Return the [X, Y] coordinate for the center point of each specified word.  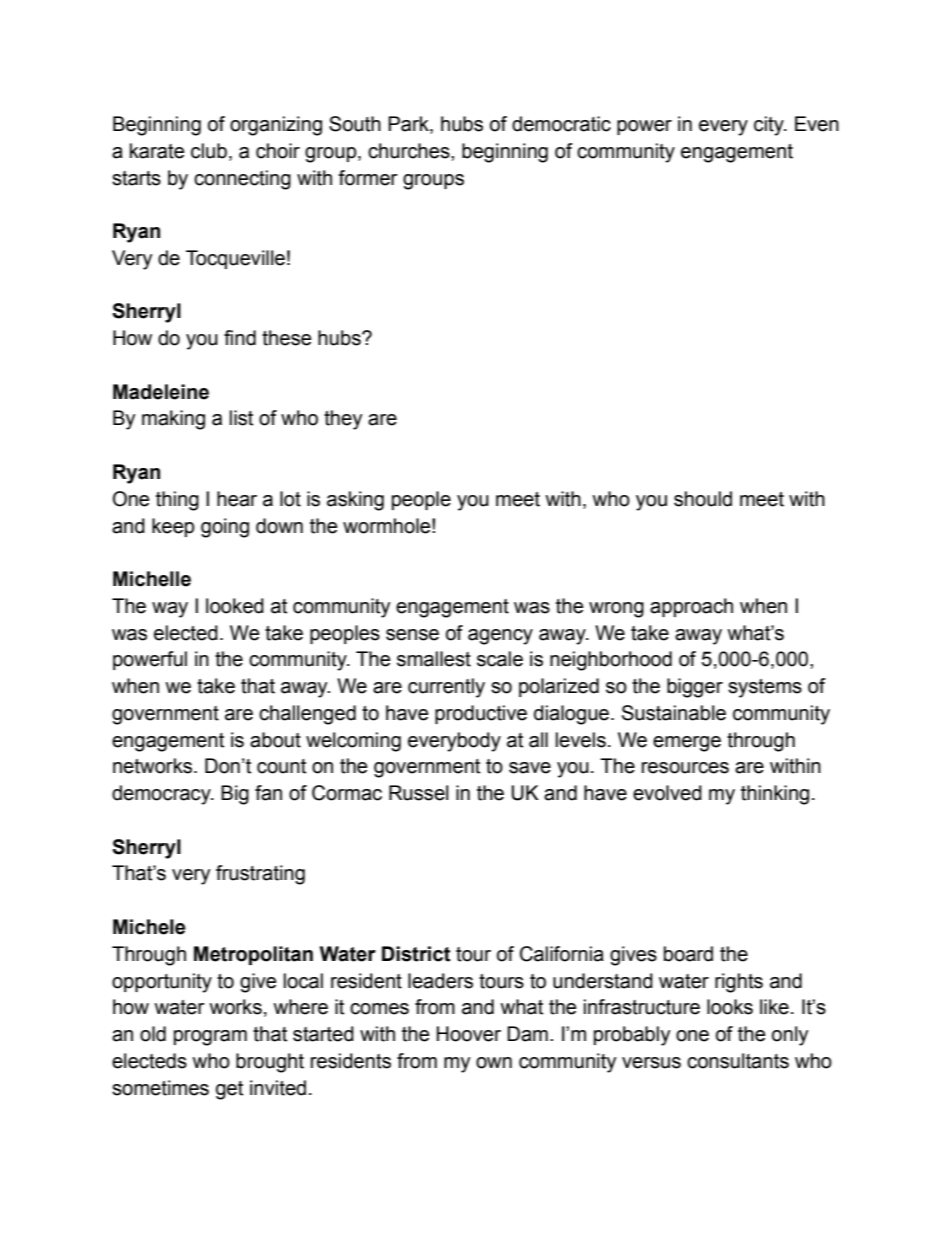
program [210, 1038]
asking [355, 501]
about [275, 740]
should [703, 499]
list [241, 418]
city [770, 126]
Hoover [469, 1034]
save [530, 768]
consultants [738, 1061]
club [209, 151]
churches [410, 151]
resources [685, 768]
